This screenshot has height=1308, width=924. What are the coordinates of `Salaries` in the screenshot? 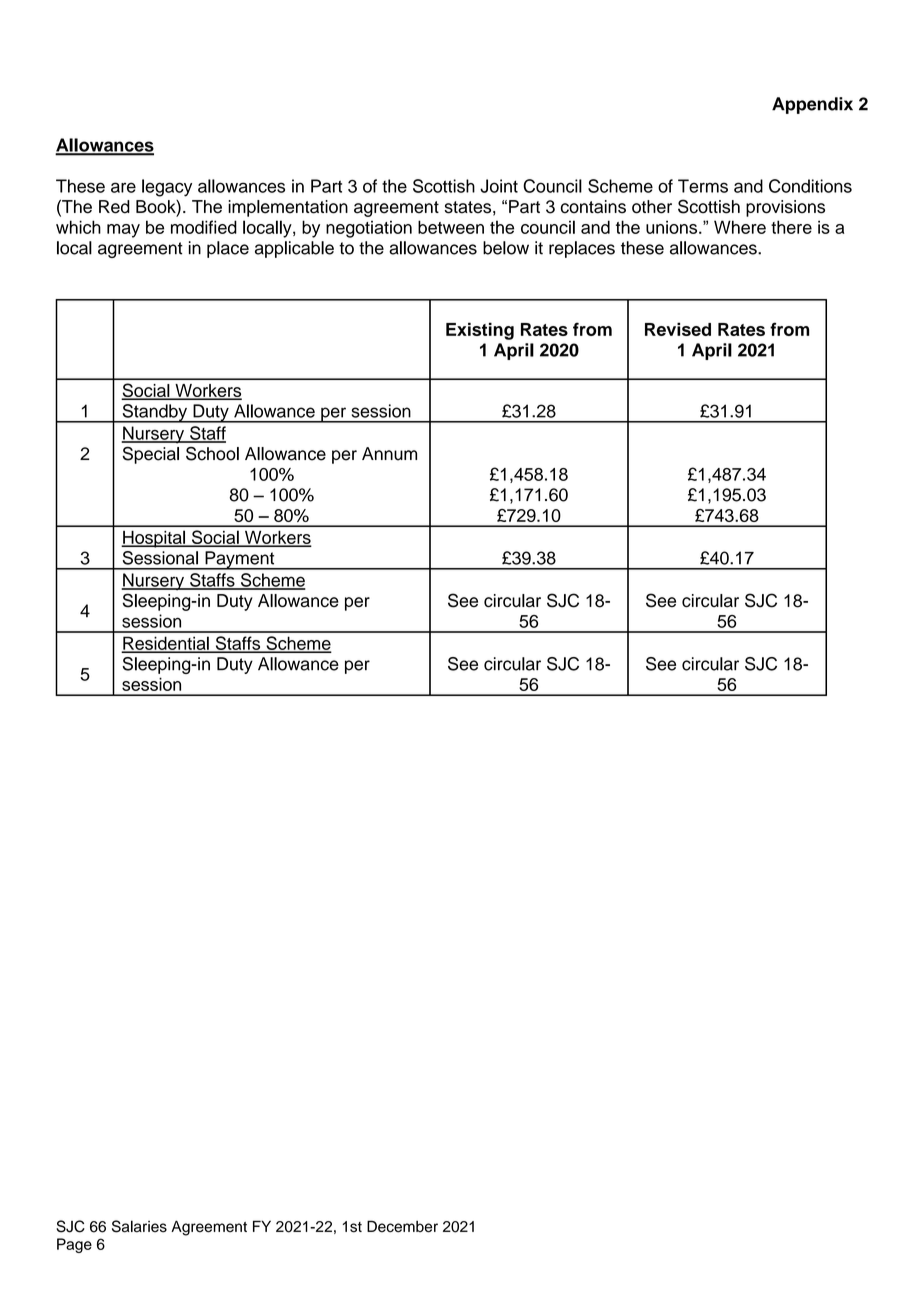 It's located at (139, 1226).
